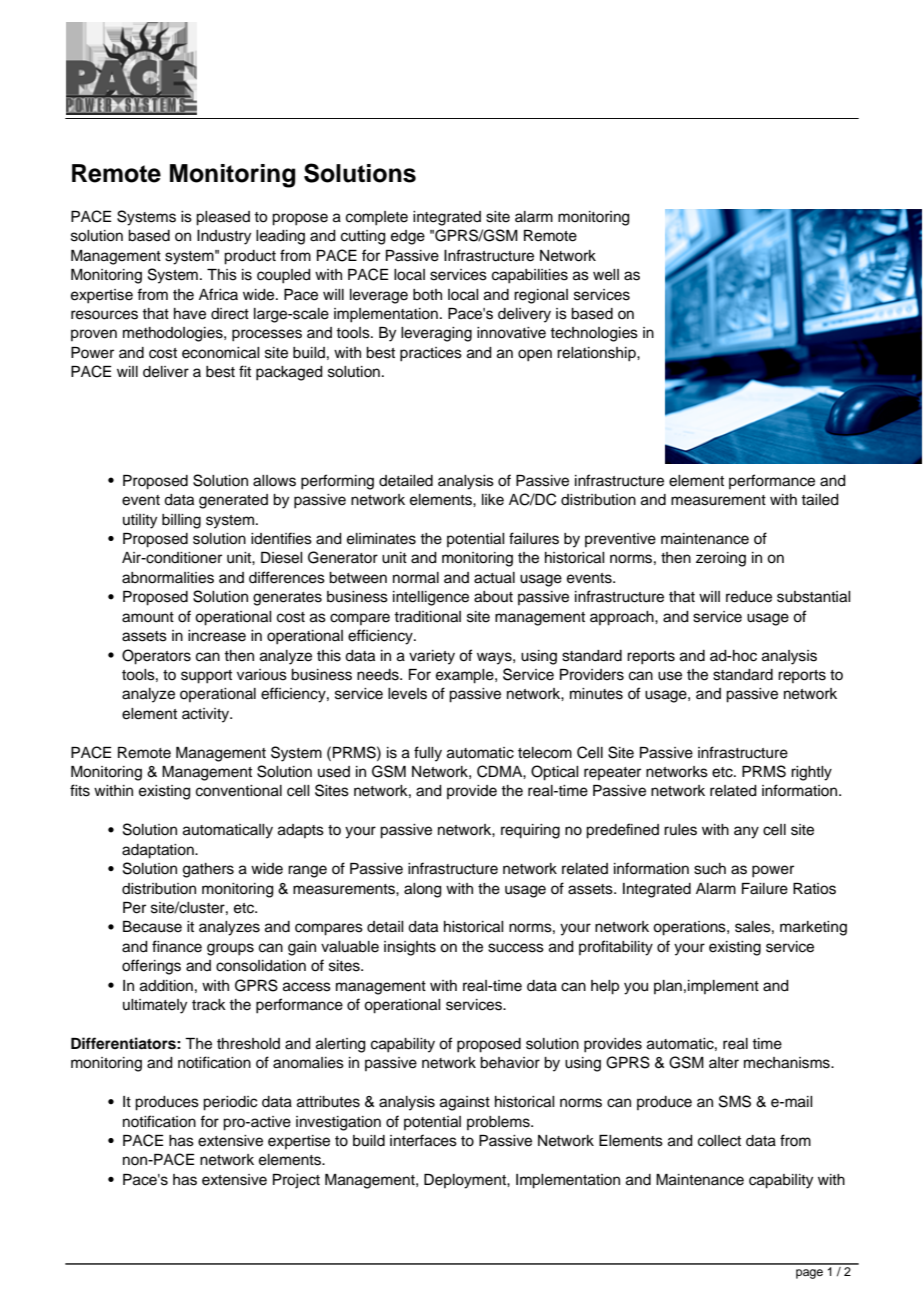 The height and width of the screenshot is (1308, 924). I want to click on fully, so click(428, 754).
